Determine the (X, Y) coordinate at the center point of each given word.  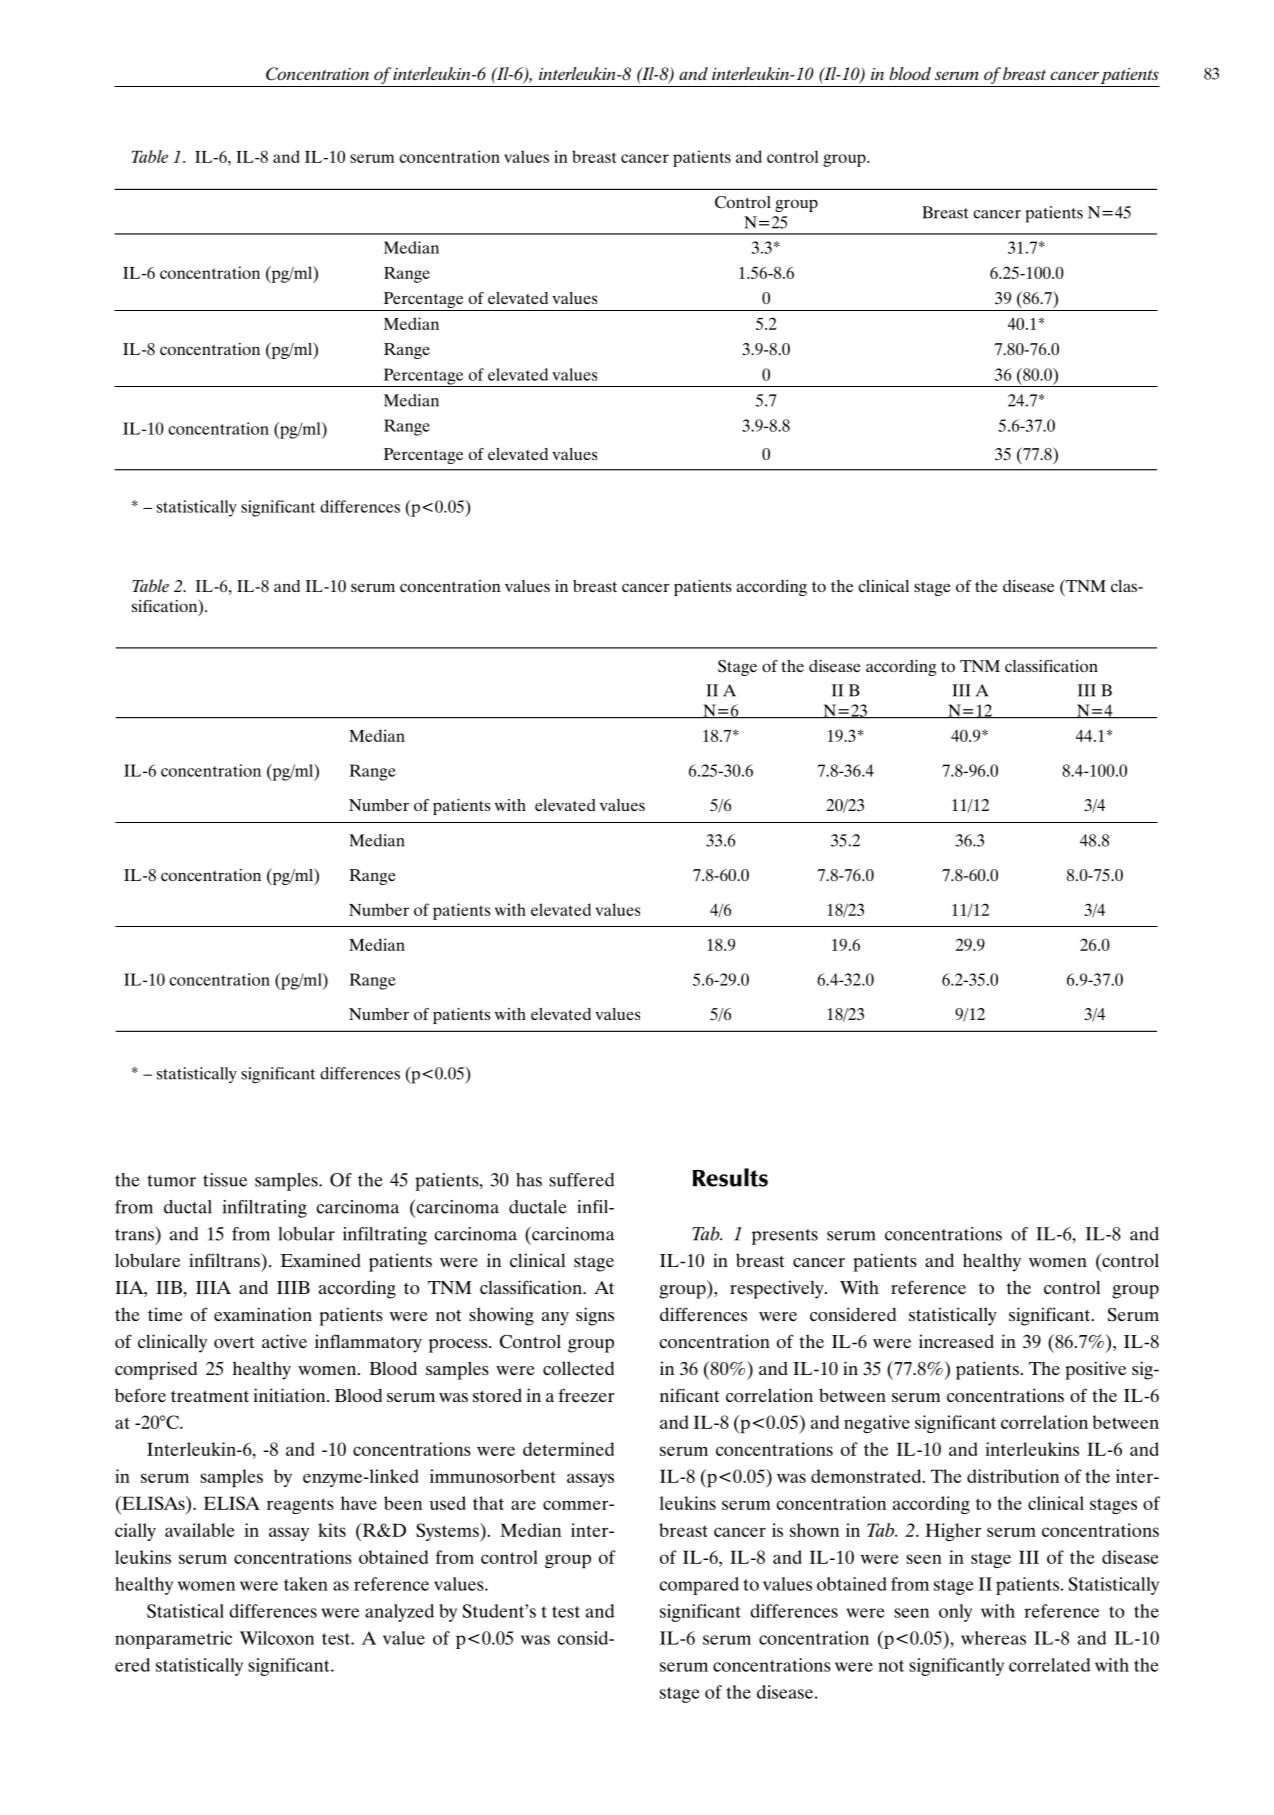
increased (956, 1341)
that (488, 1503)
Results (730, 1177)
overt (234, 1342)
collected (578, 1368)
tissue (225, 1180)
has (529, 1180)
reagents (300, 1506)
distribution (1013, 1476)
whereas (993, 1638)
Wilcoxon (277, 1638)
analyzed (399, 1613)
